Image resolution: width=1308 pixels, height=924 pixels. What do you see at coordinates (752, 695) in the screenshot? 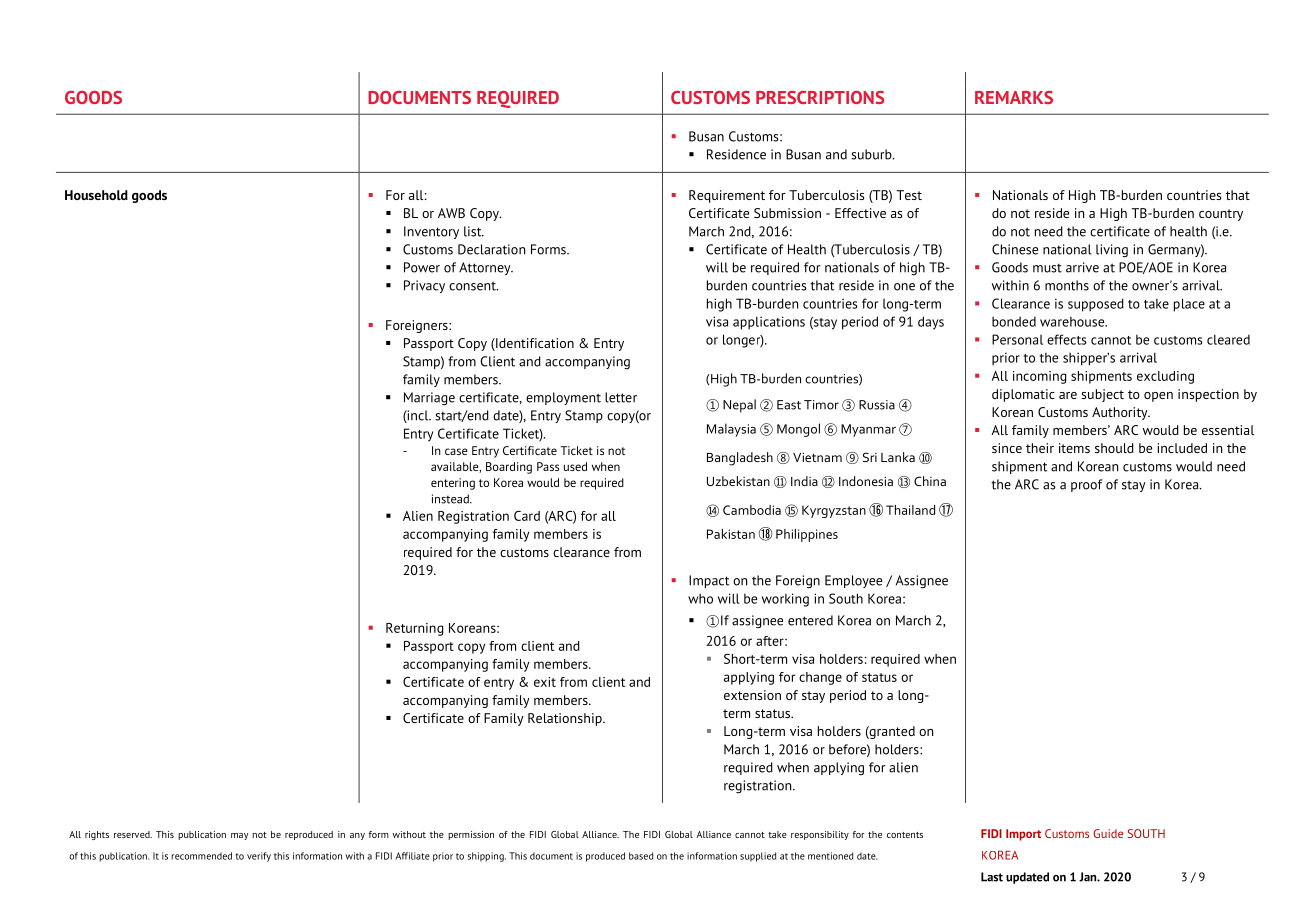
I see `extension` at bounding box center [752, 695].
